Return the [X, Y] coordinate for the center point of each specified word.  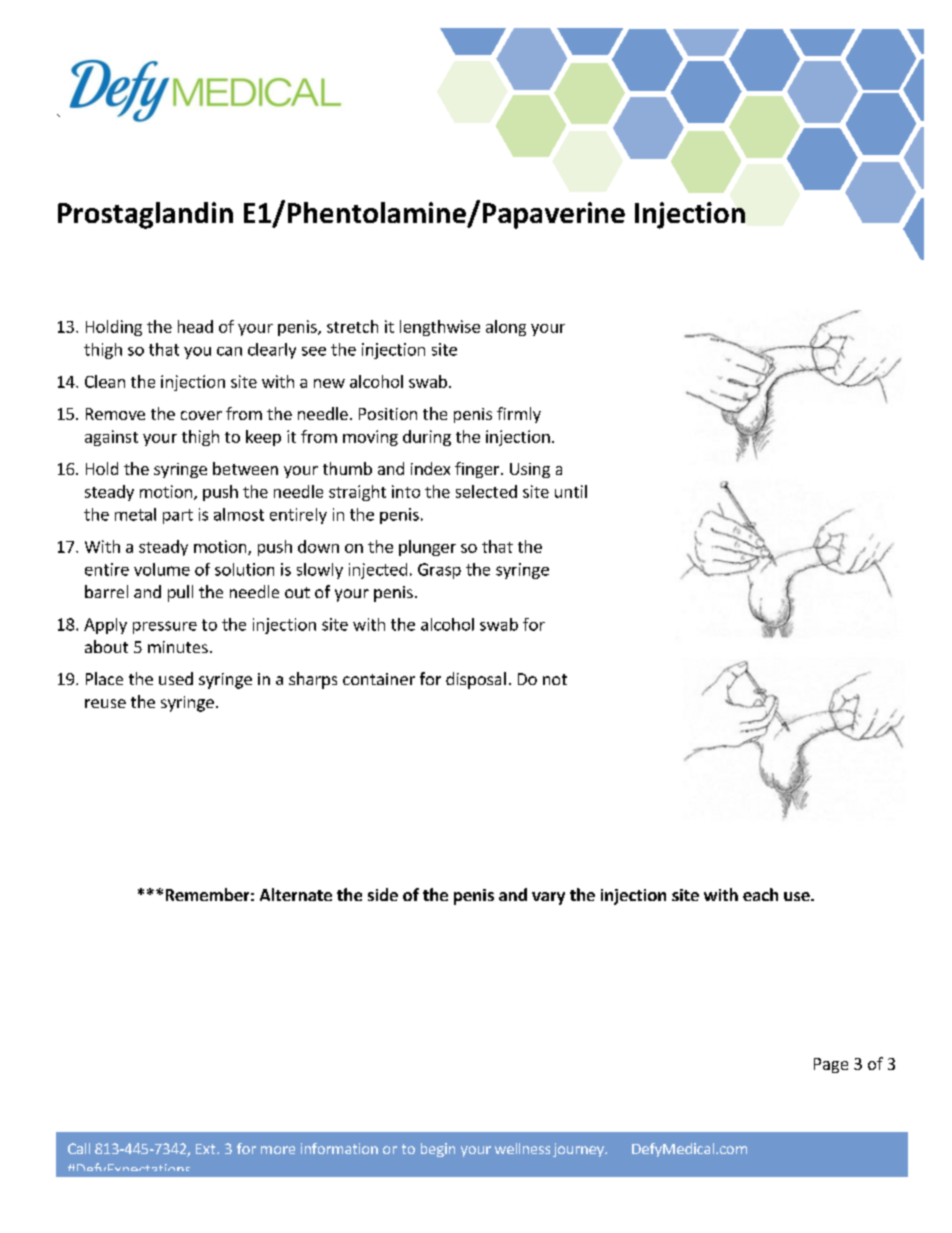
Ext [207, 1149]
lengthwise [440, 328]
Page [831, 1065]
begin [438, 1150]
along [506, 328]
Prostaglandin [145, 215]
